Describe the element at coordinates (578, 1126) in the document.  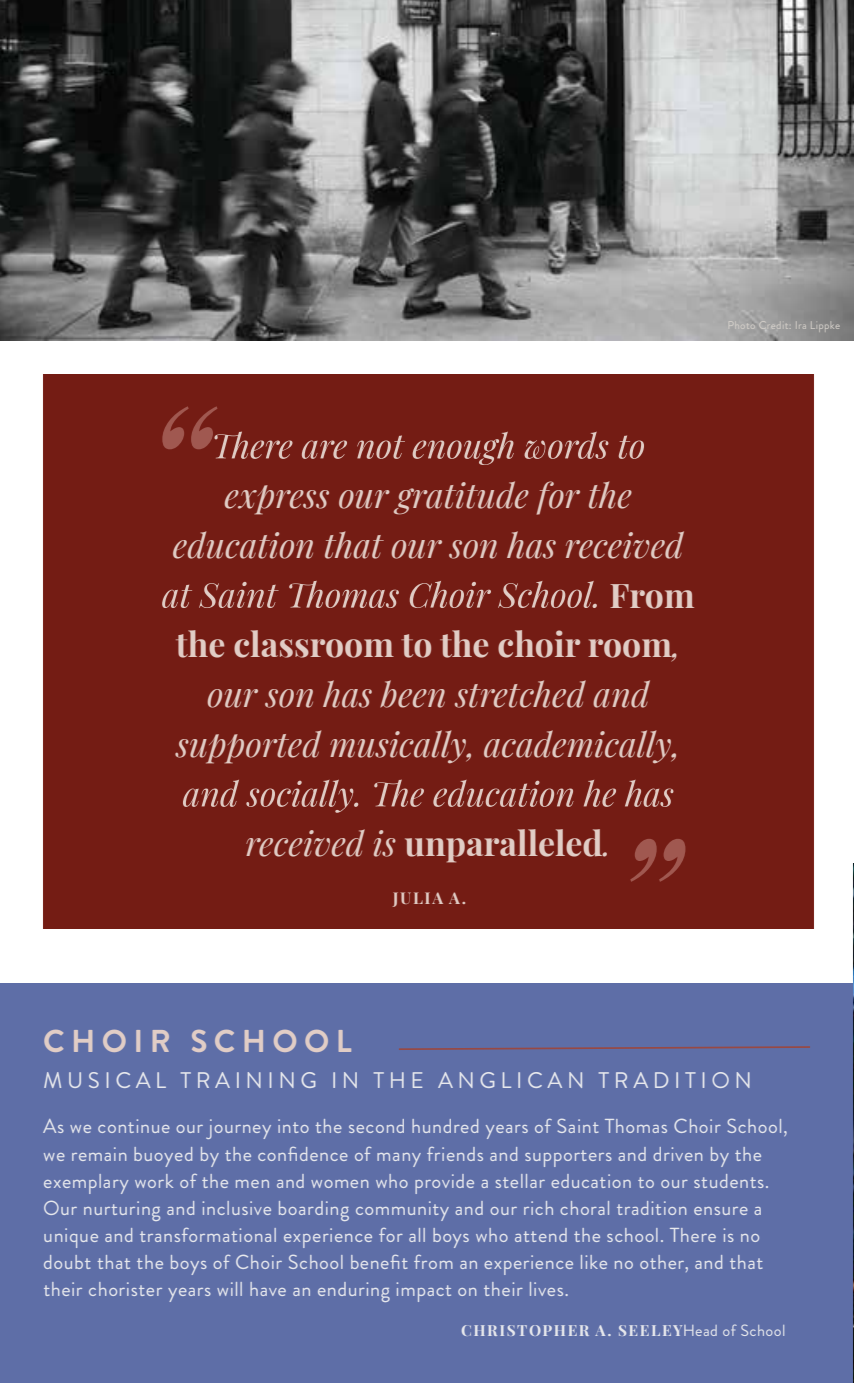
I see `Saint` at that location.
